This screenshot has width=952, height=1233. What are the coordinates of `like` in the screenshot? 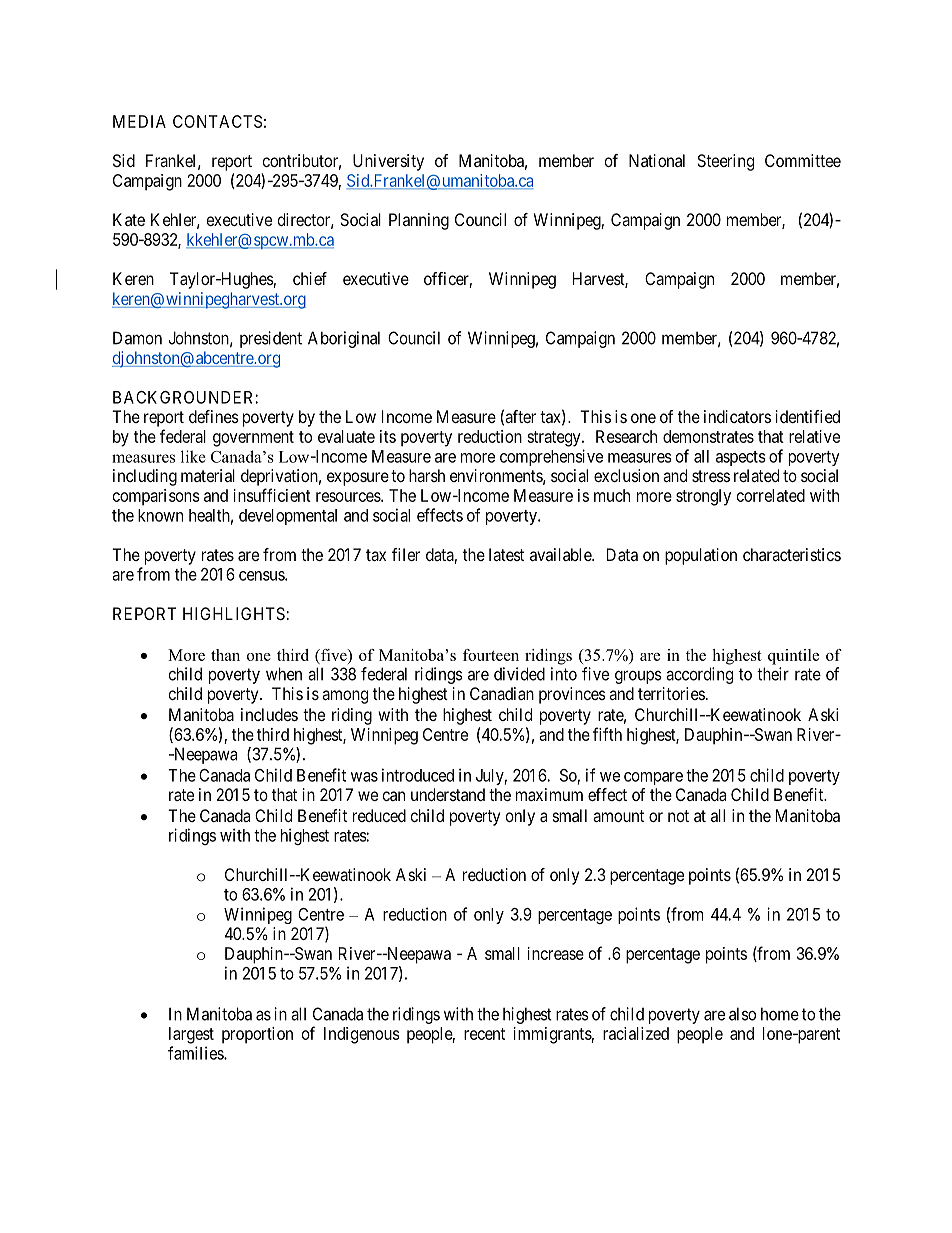 It's located at (193, 456).
